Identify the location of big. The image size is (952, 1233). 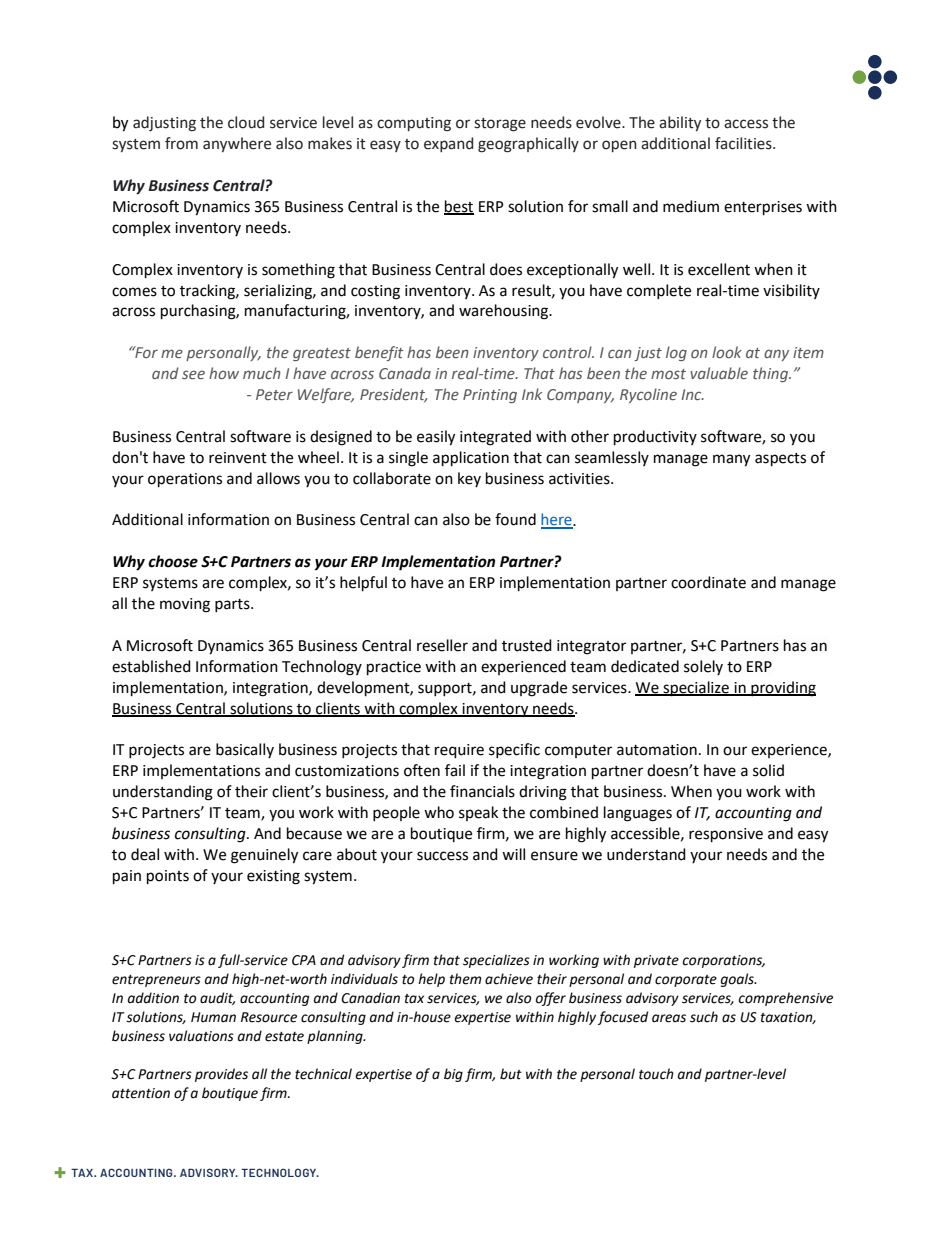
(453, 1075).
